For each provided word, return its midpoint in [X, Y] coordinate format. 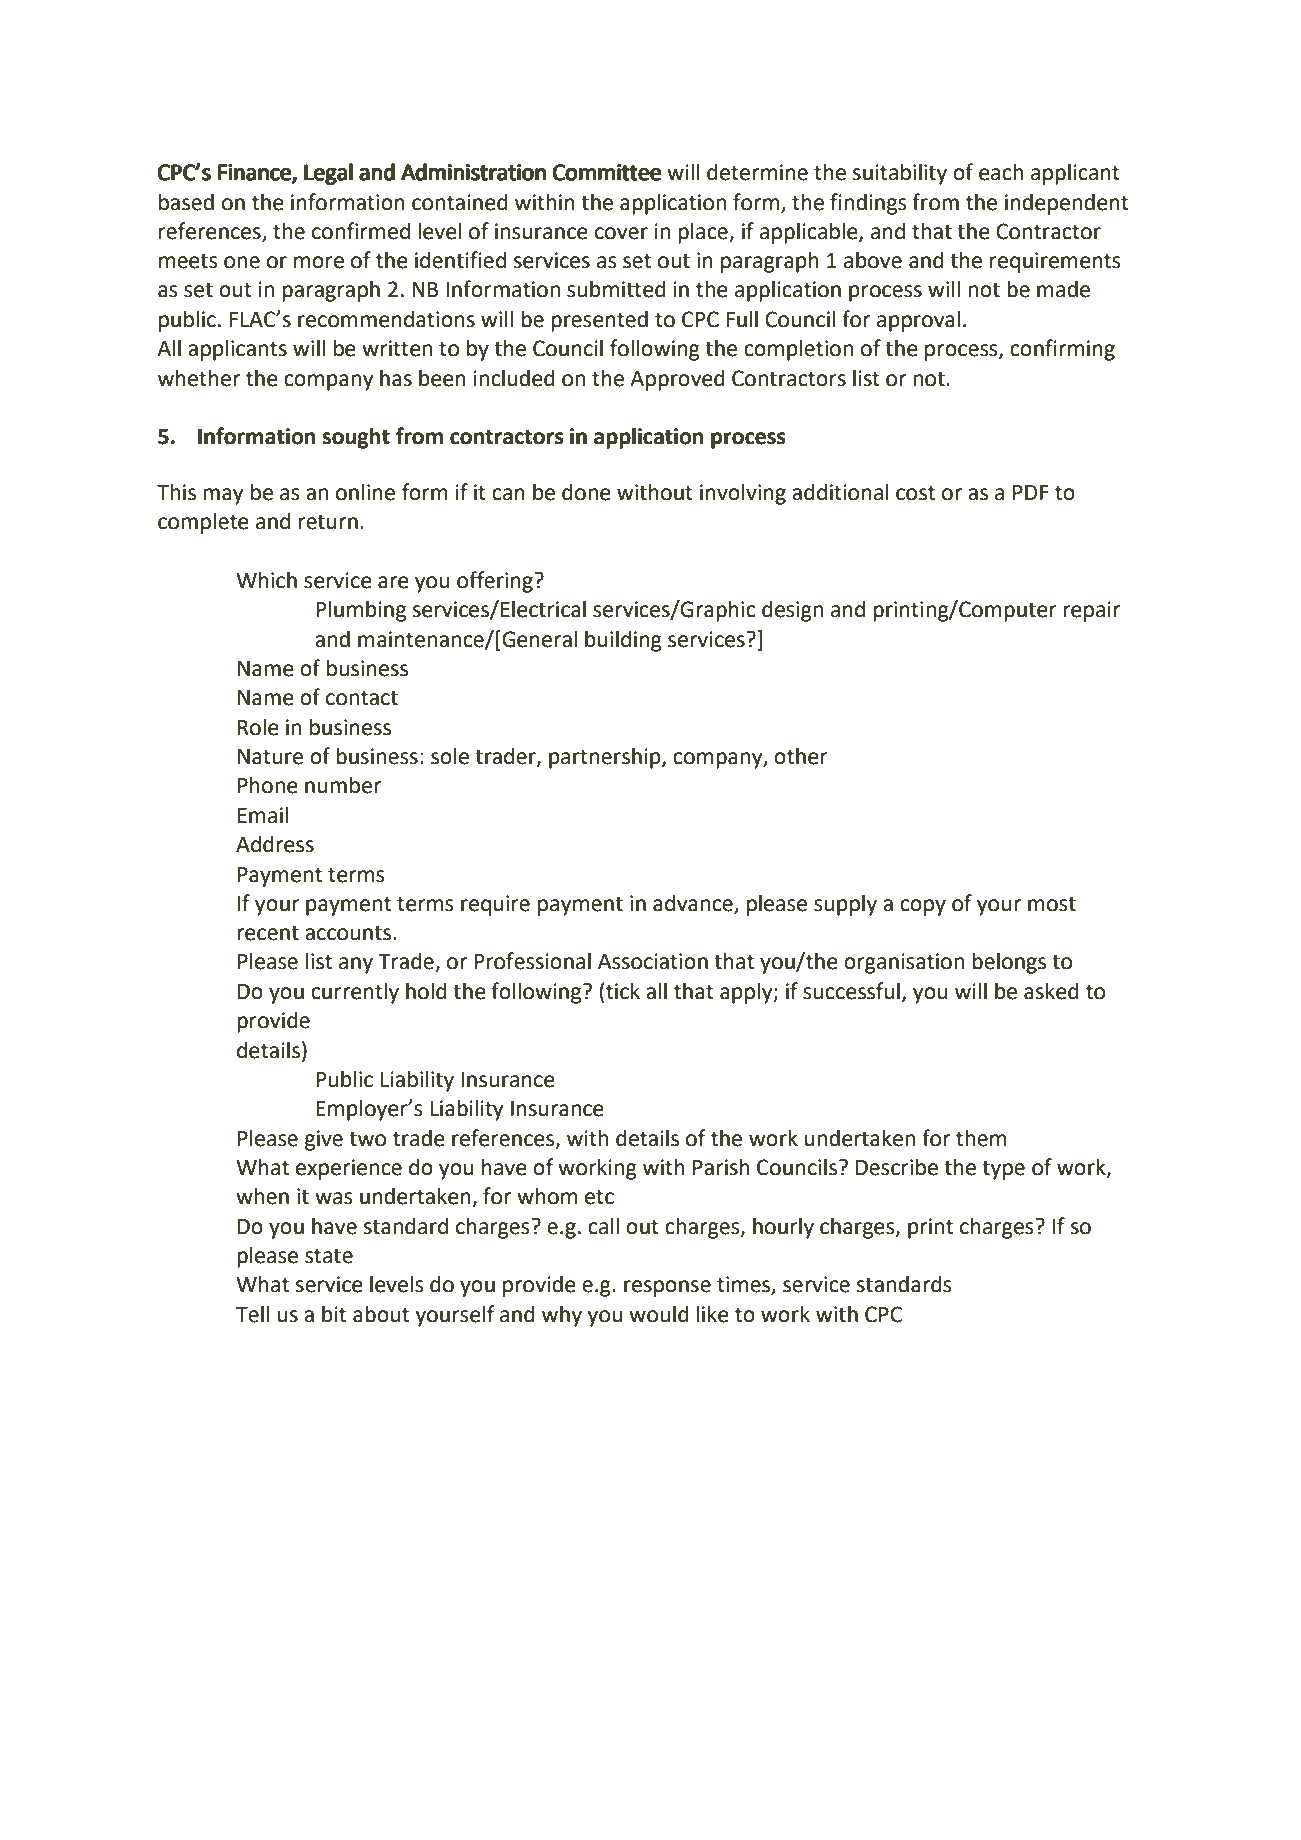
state [329, 1256]
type [1003, 1170]
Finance [255, 173]
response [667, 1288]
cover [621, 233]
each [1001, 172]
